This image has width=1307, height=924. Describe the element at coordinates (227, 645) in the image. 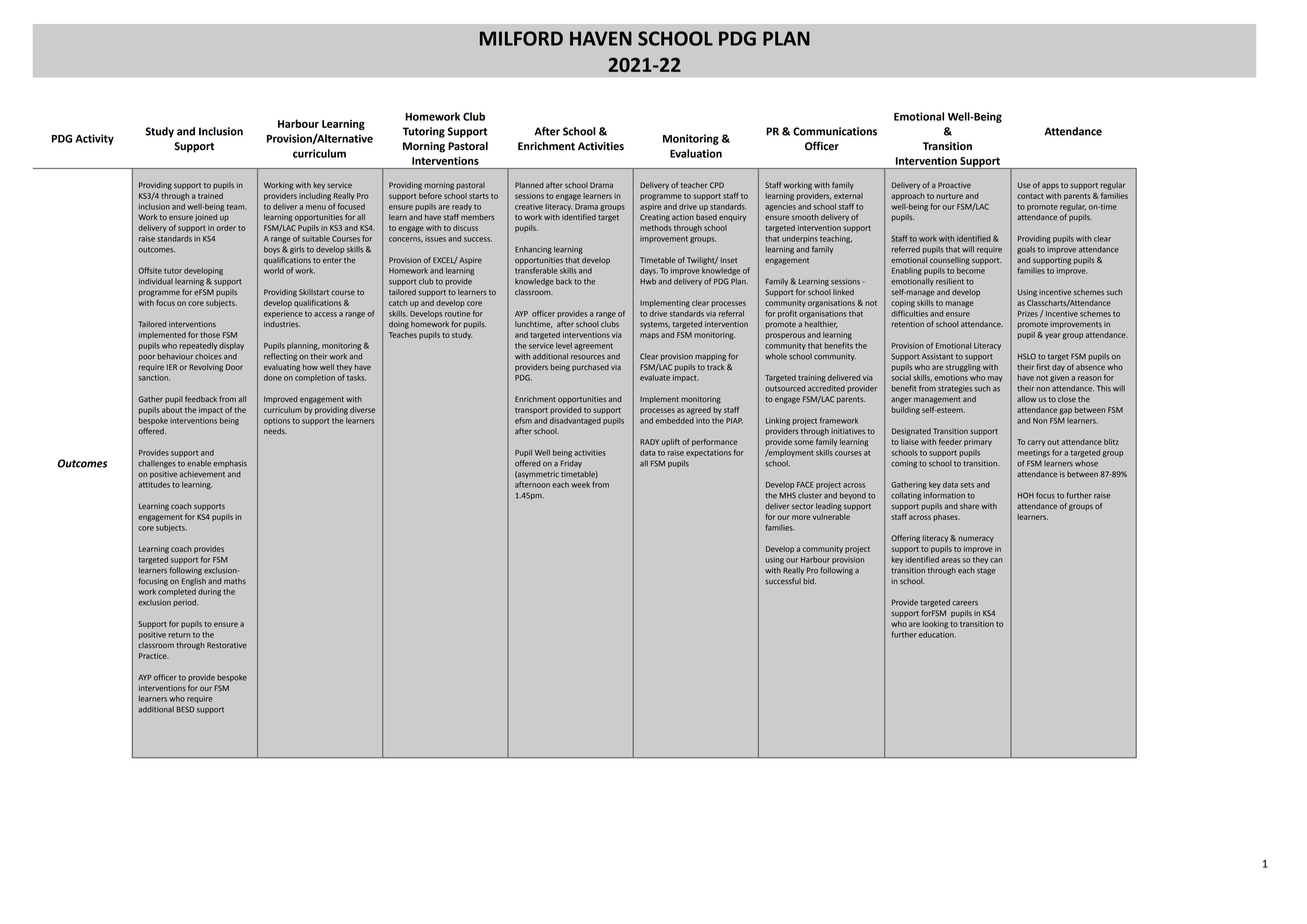

I see `Restorative` at that location.
